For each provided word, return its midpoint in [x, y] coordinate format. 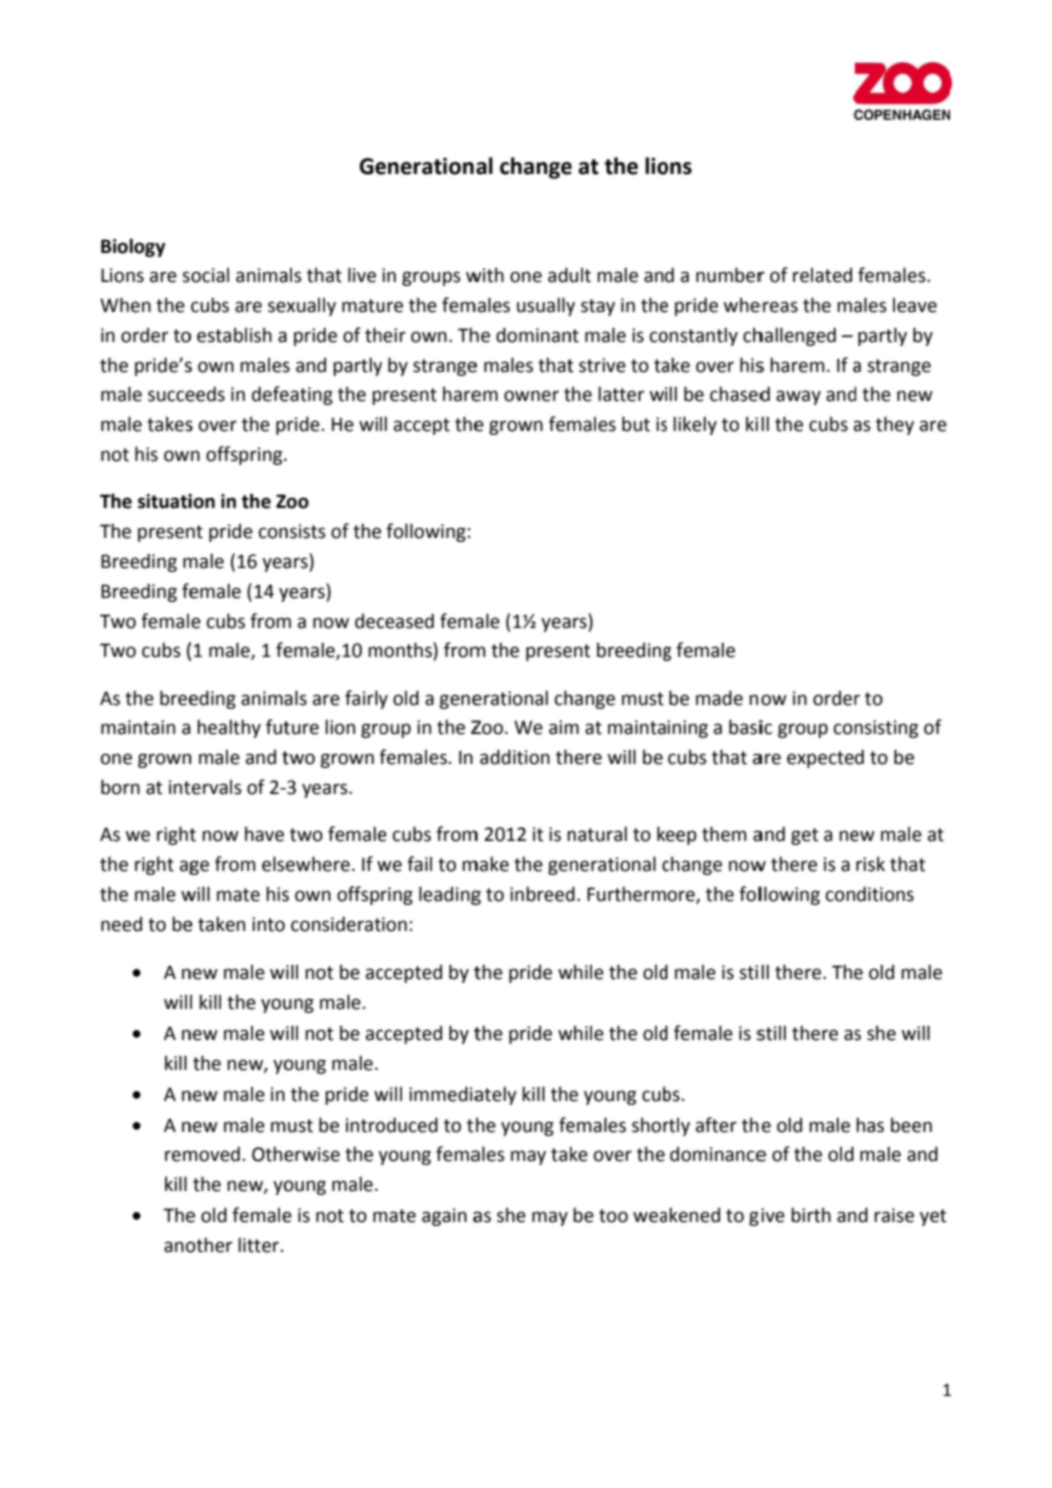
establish [234, 335]
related [822, 275]
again [444, 1217]
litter [258, 1245]
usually [546, 306]
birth [811, 1215]
